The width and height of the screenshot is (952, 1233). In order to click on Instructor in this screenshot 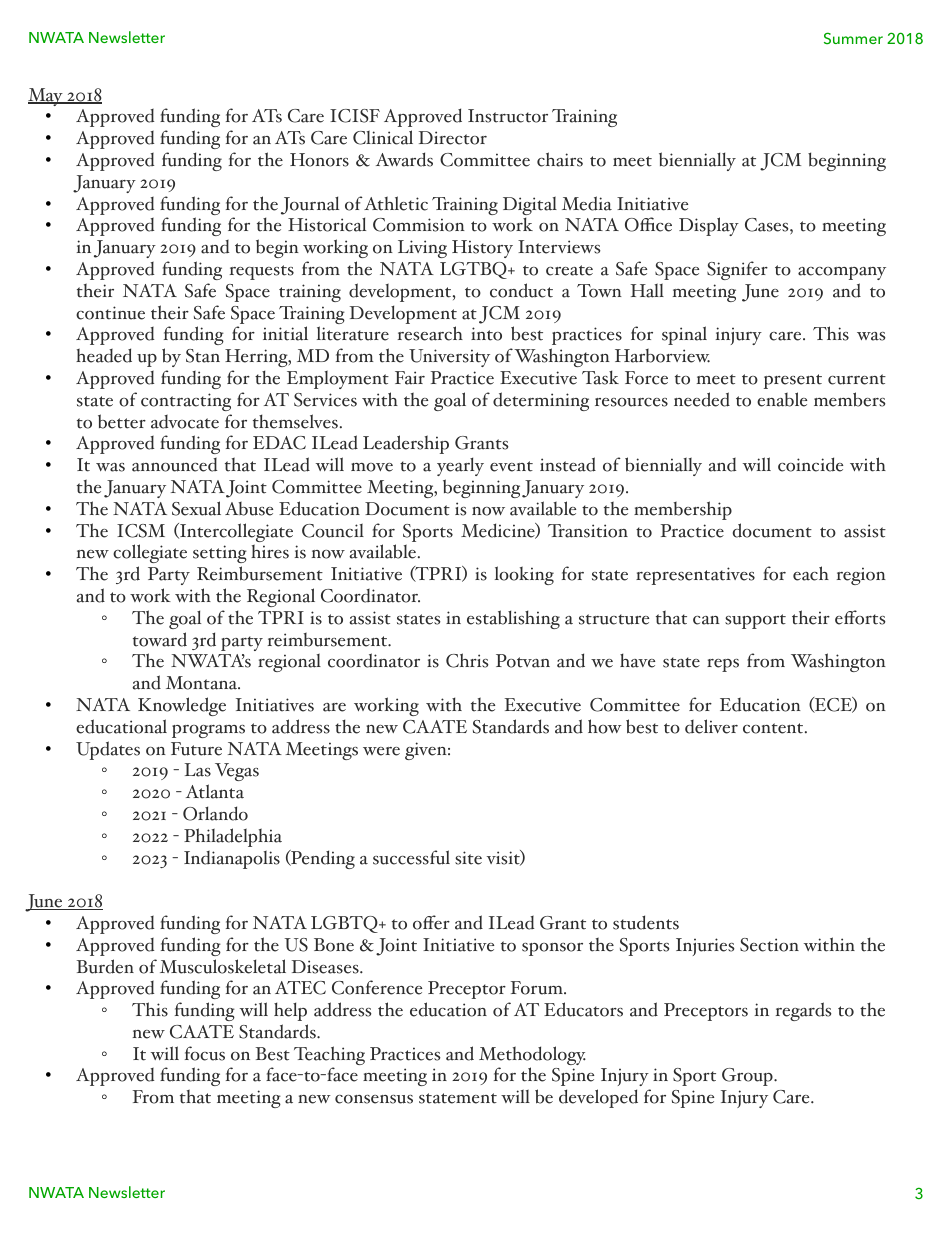, I will do `click(508, 116)`.
